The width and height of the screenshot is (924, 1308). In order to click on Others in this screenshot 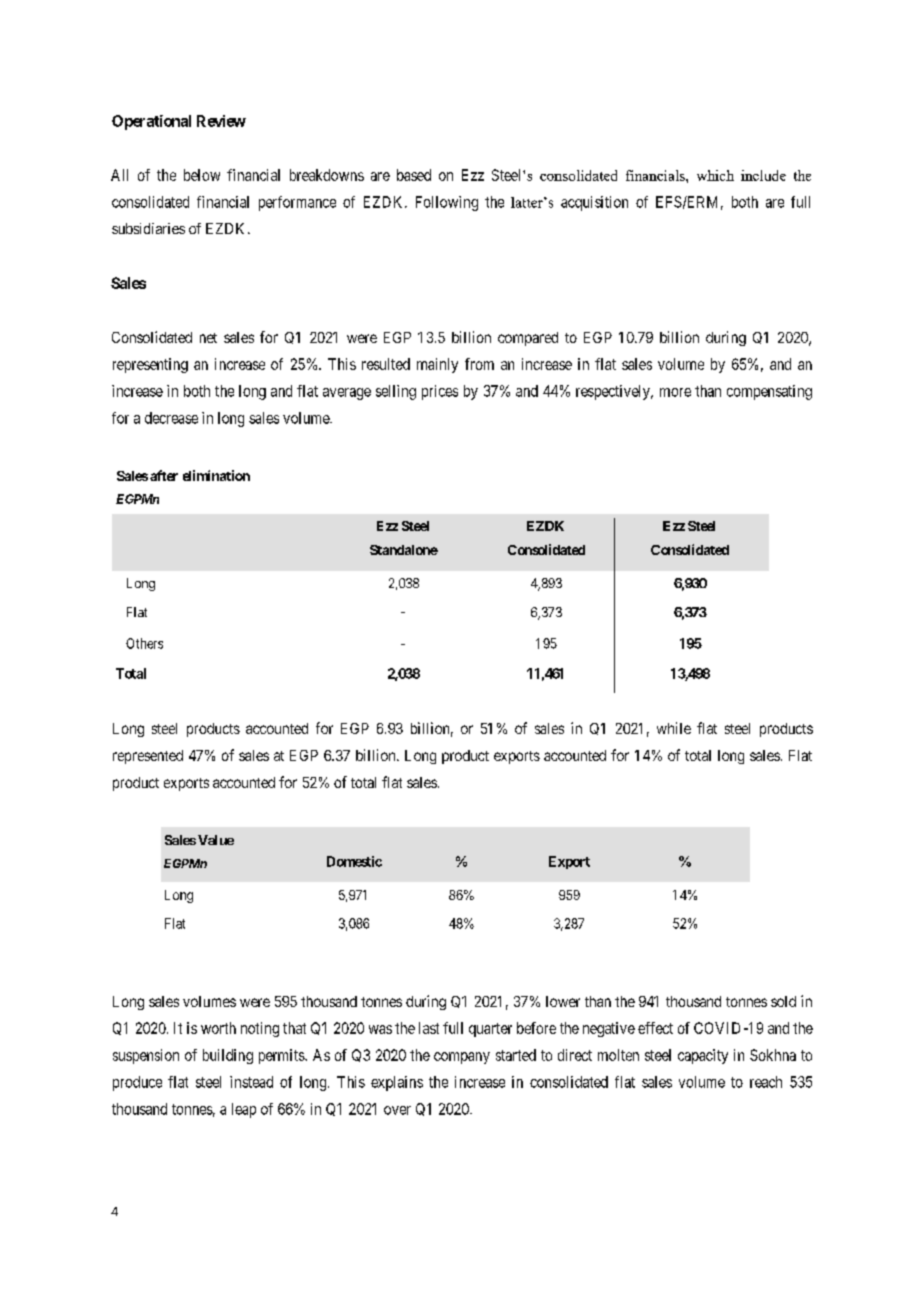, I will do `click(144, 643)`.
